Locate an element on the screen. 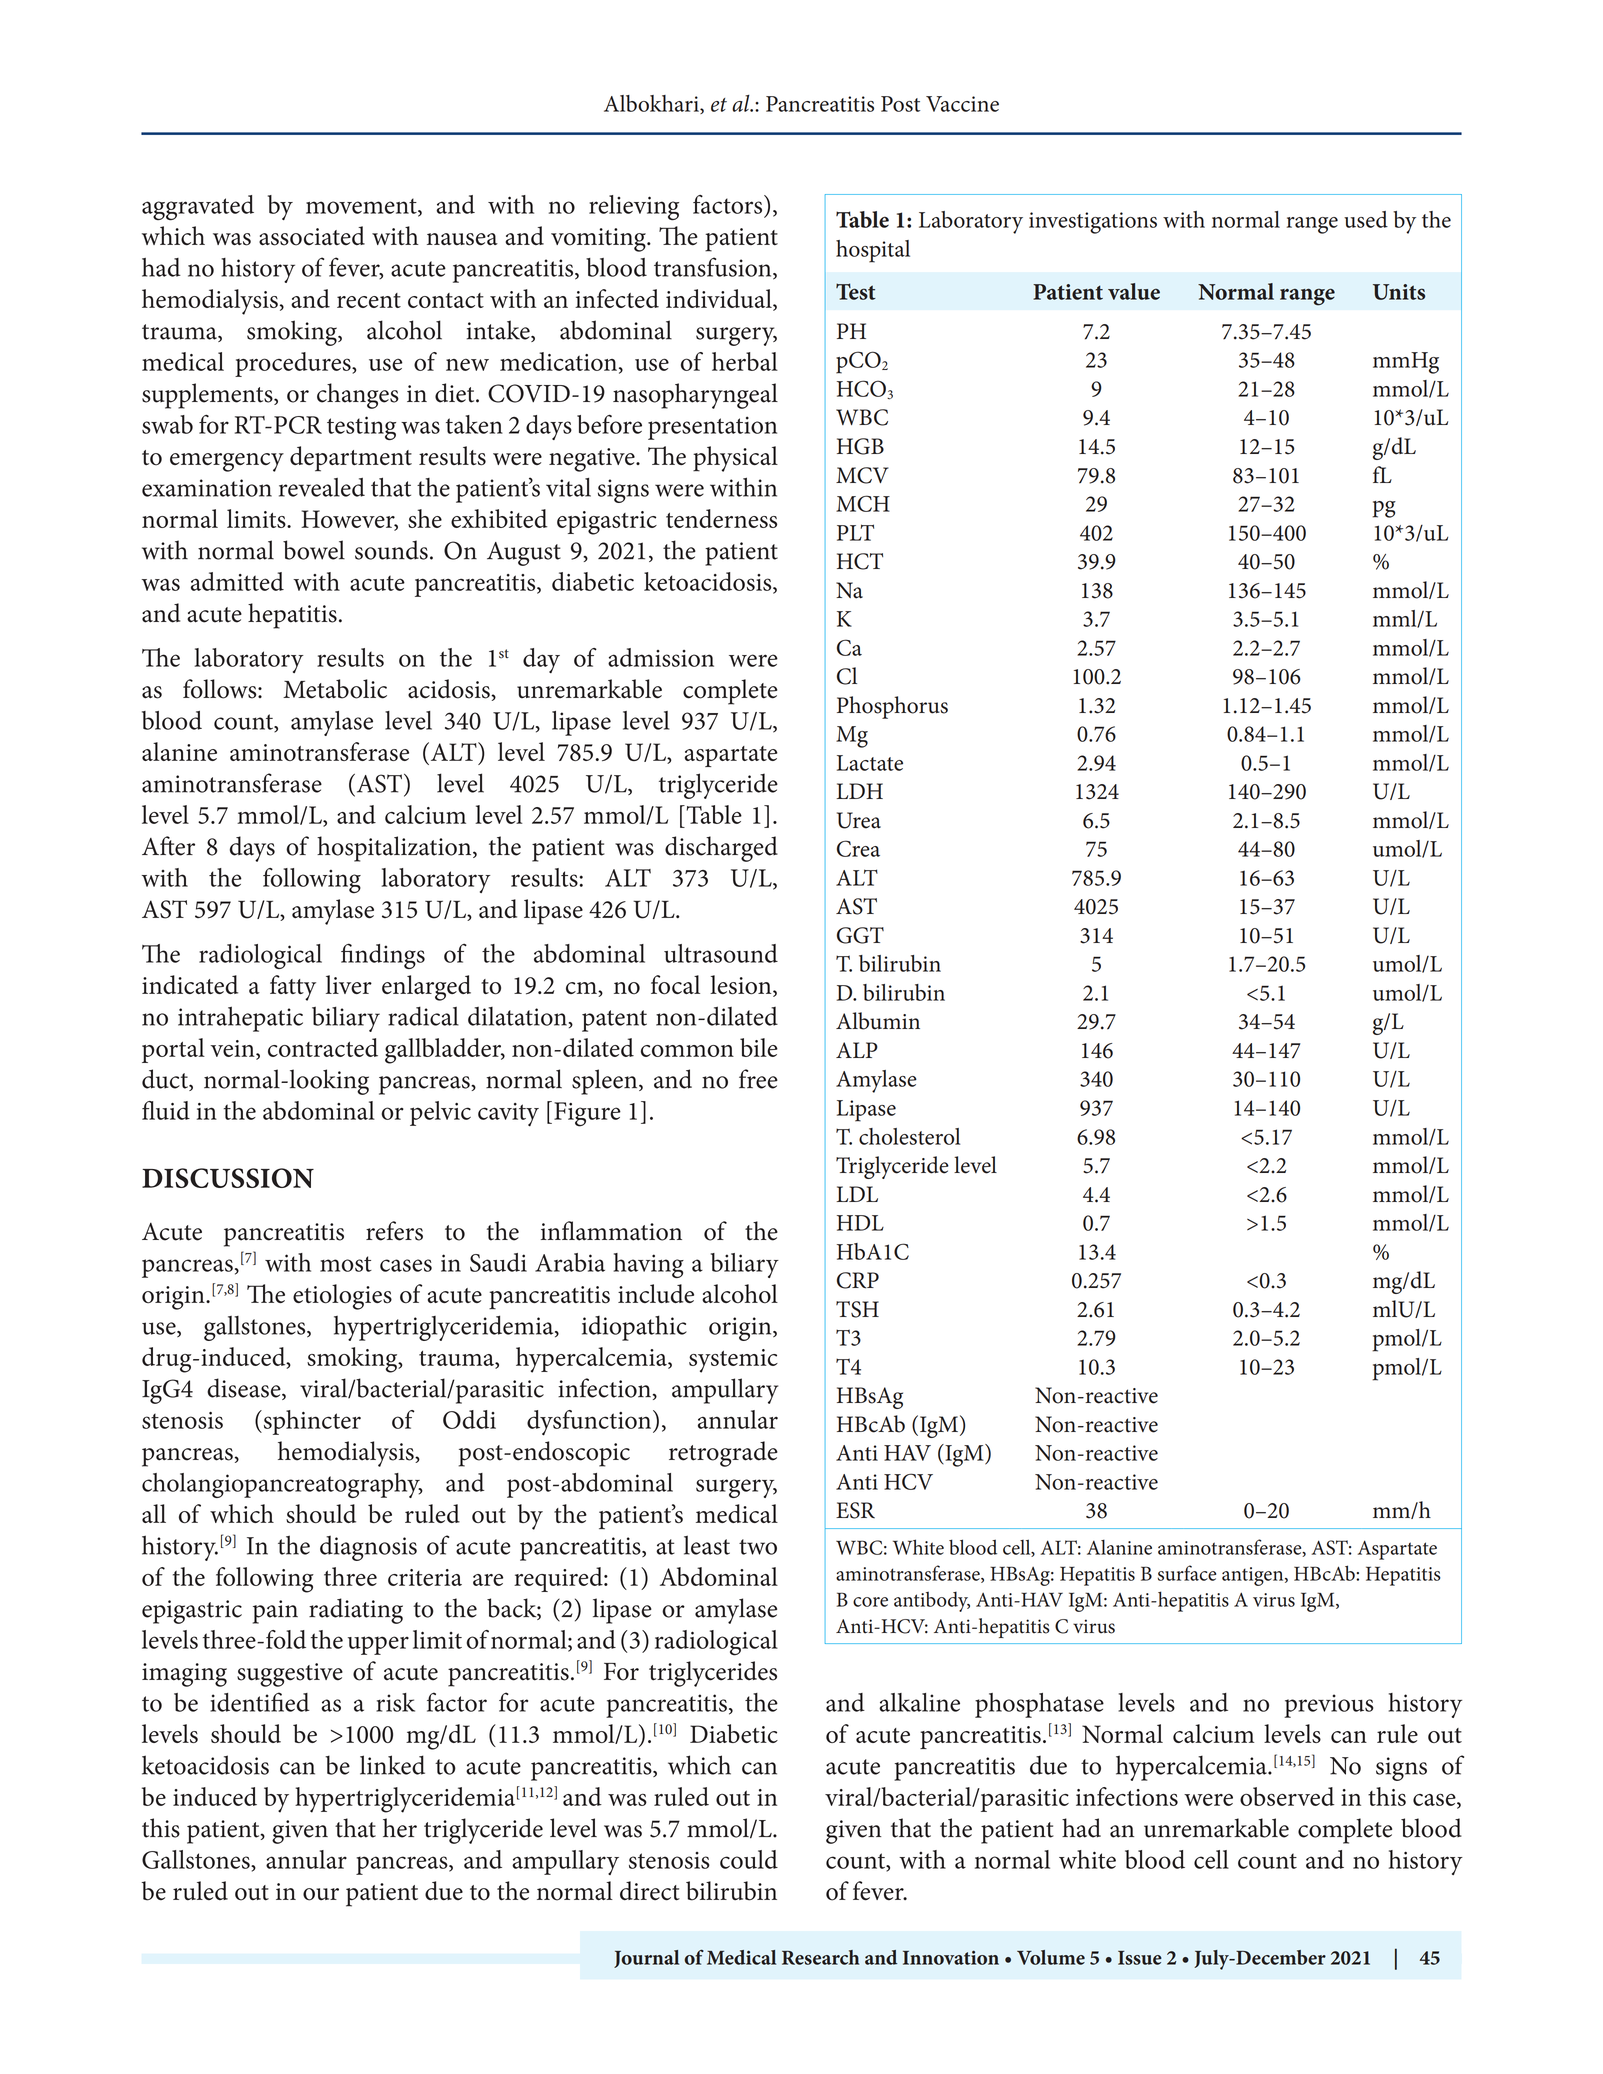 The width and height of the screenshot is (1603, 2074). CRP is located at coordinates (858, 1280).
